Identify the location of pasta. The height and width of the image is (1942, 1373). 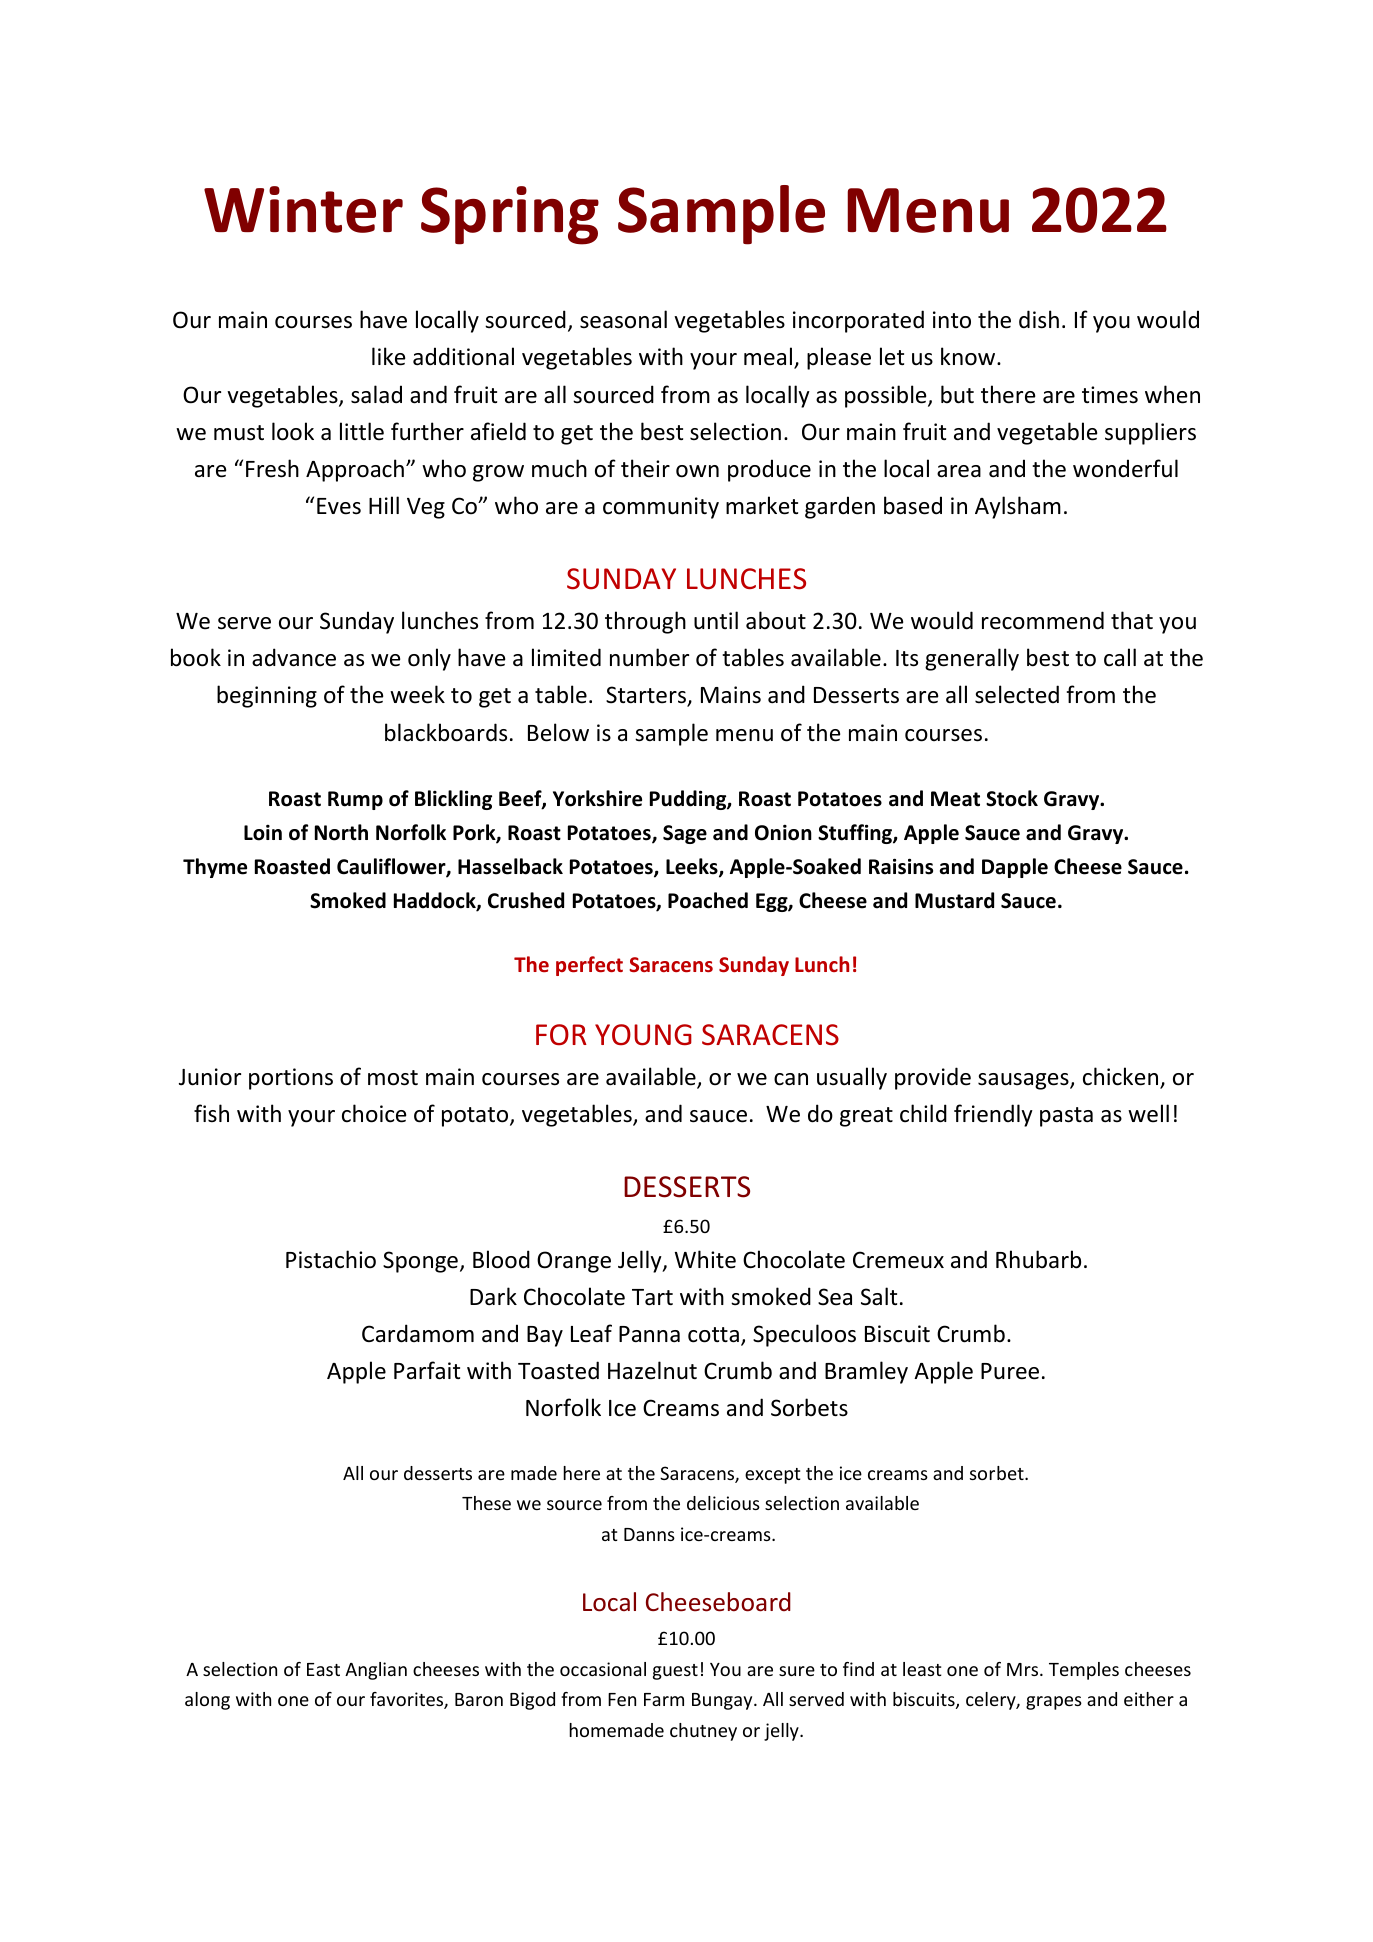
(1066, 1117).
